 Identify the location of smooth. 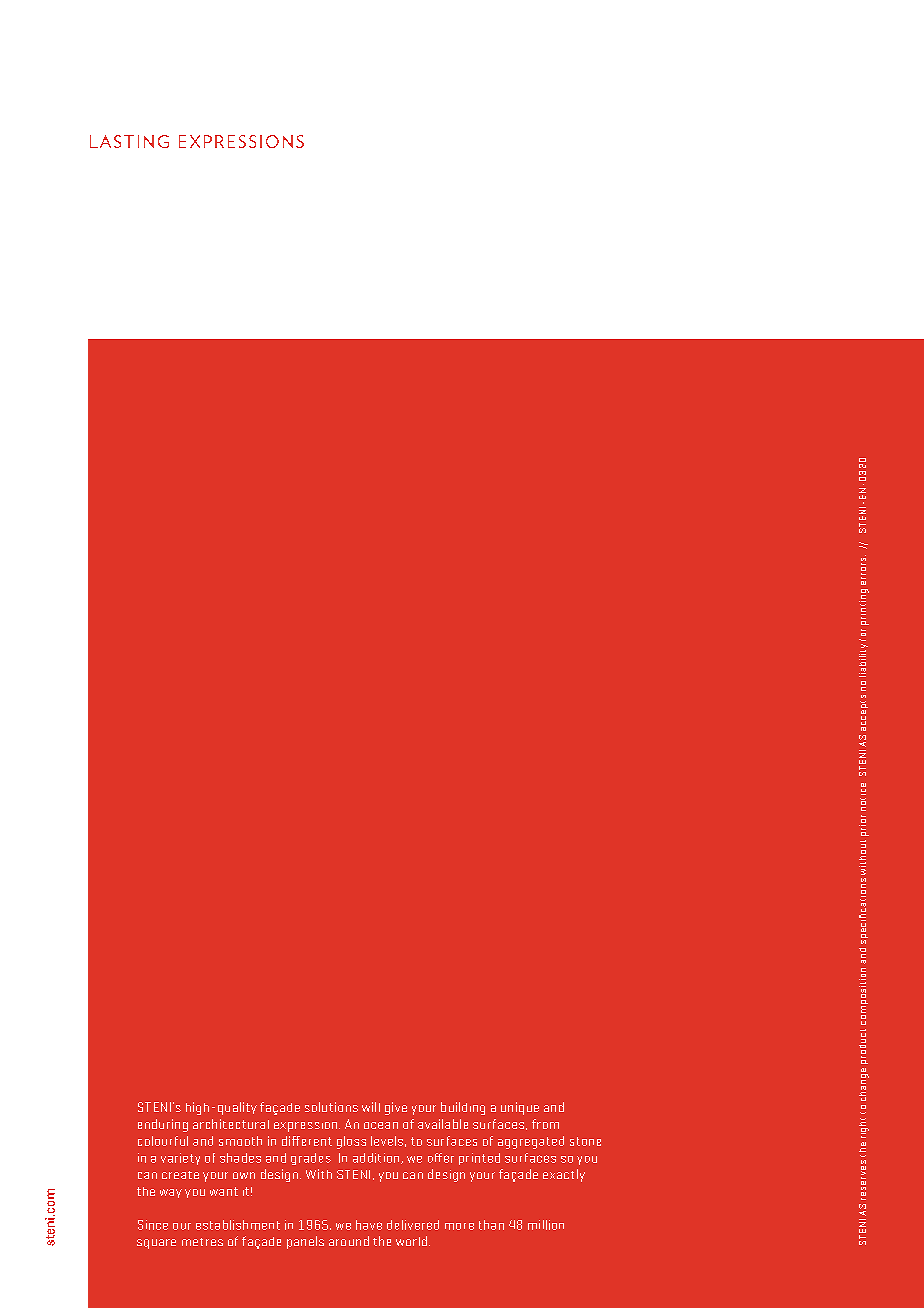
(240, 1141).
